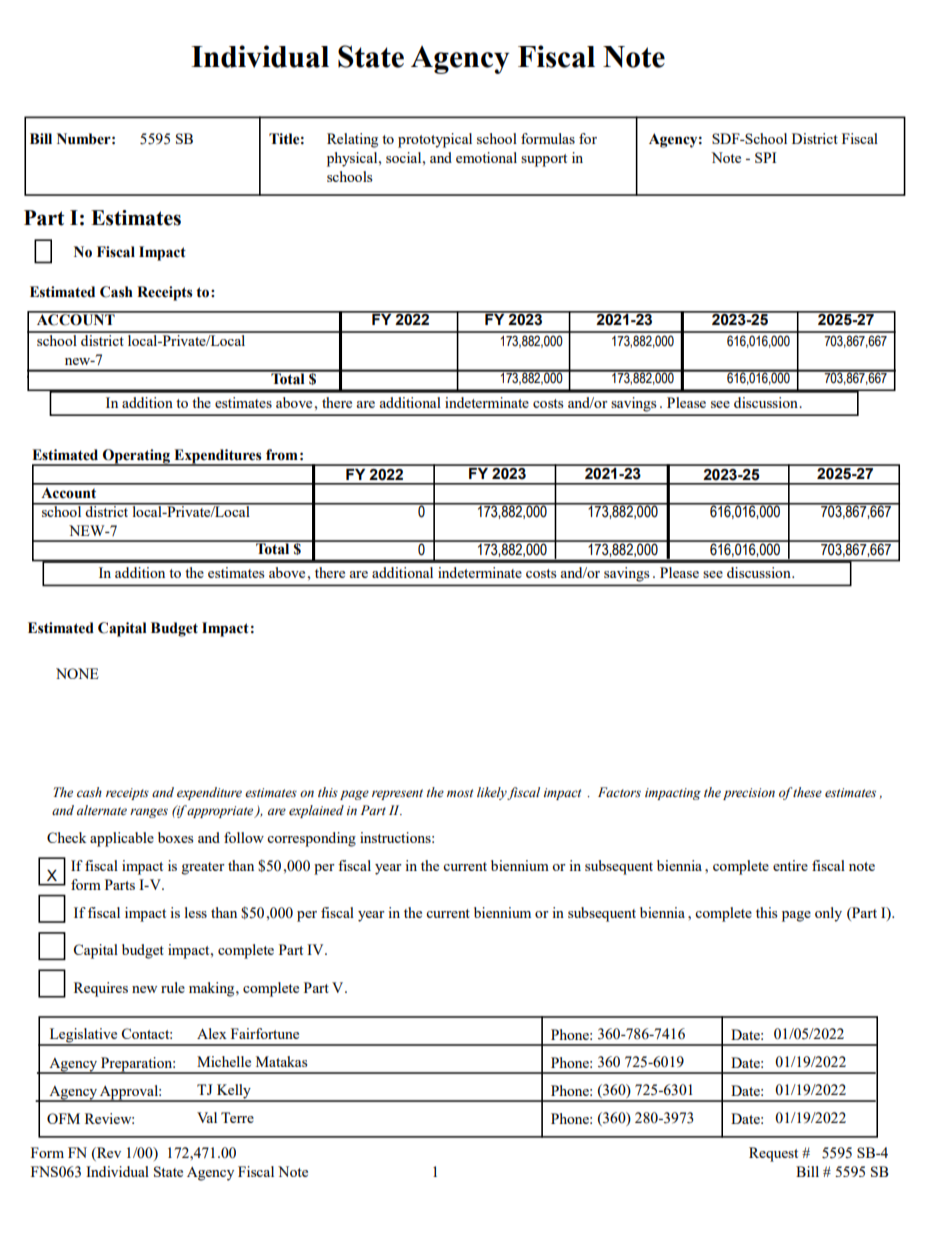 This screenshot has height=1233, width=952. I want to click on greater, so click(203, 868).
